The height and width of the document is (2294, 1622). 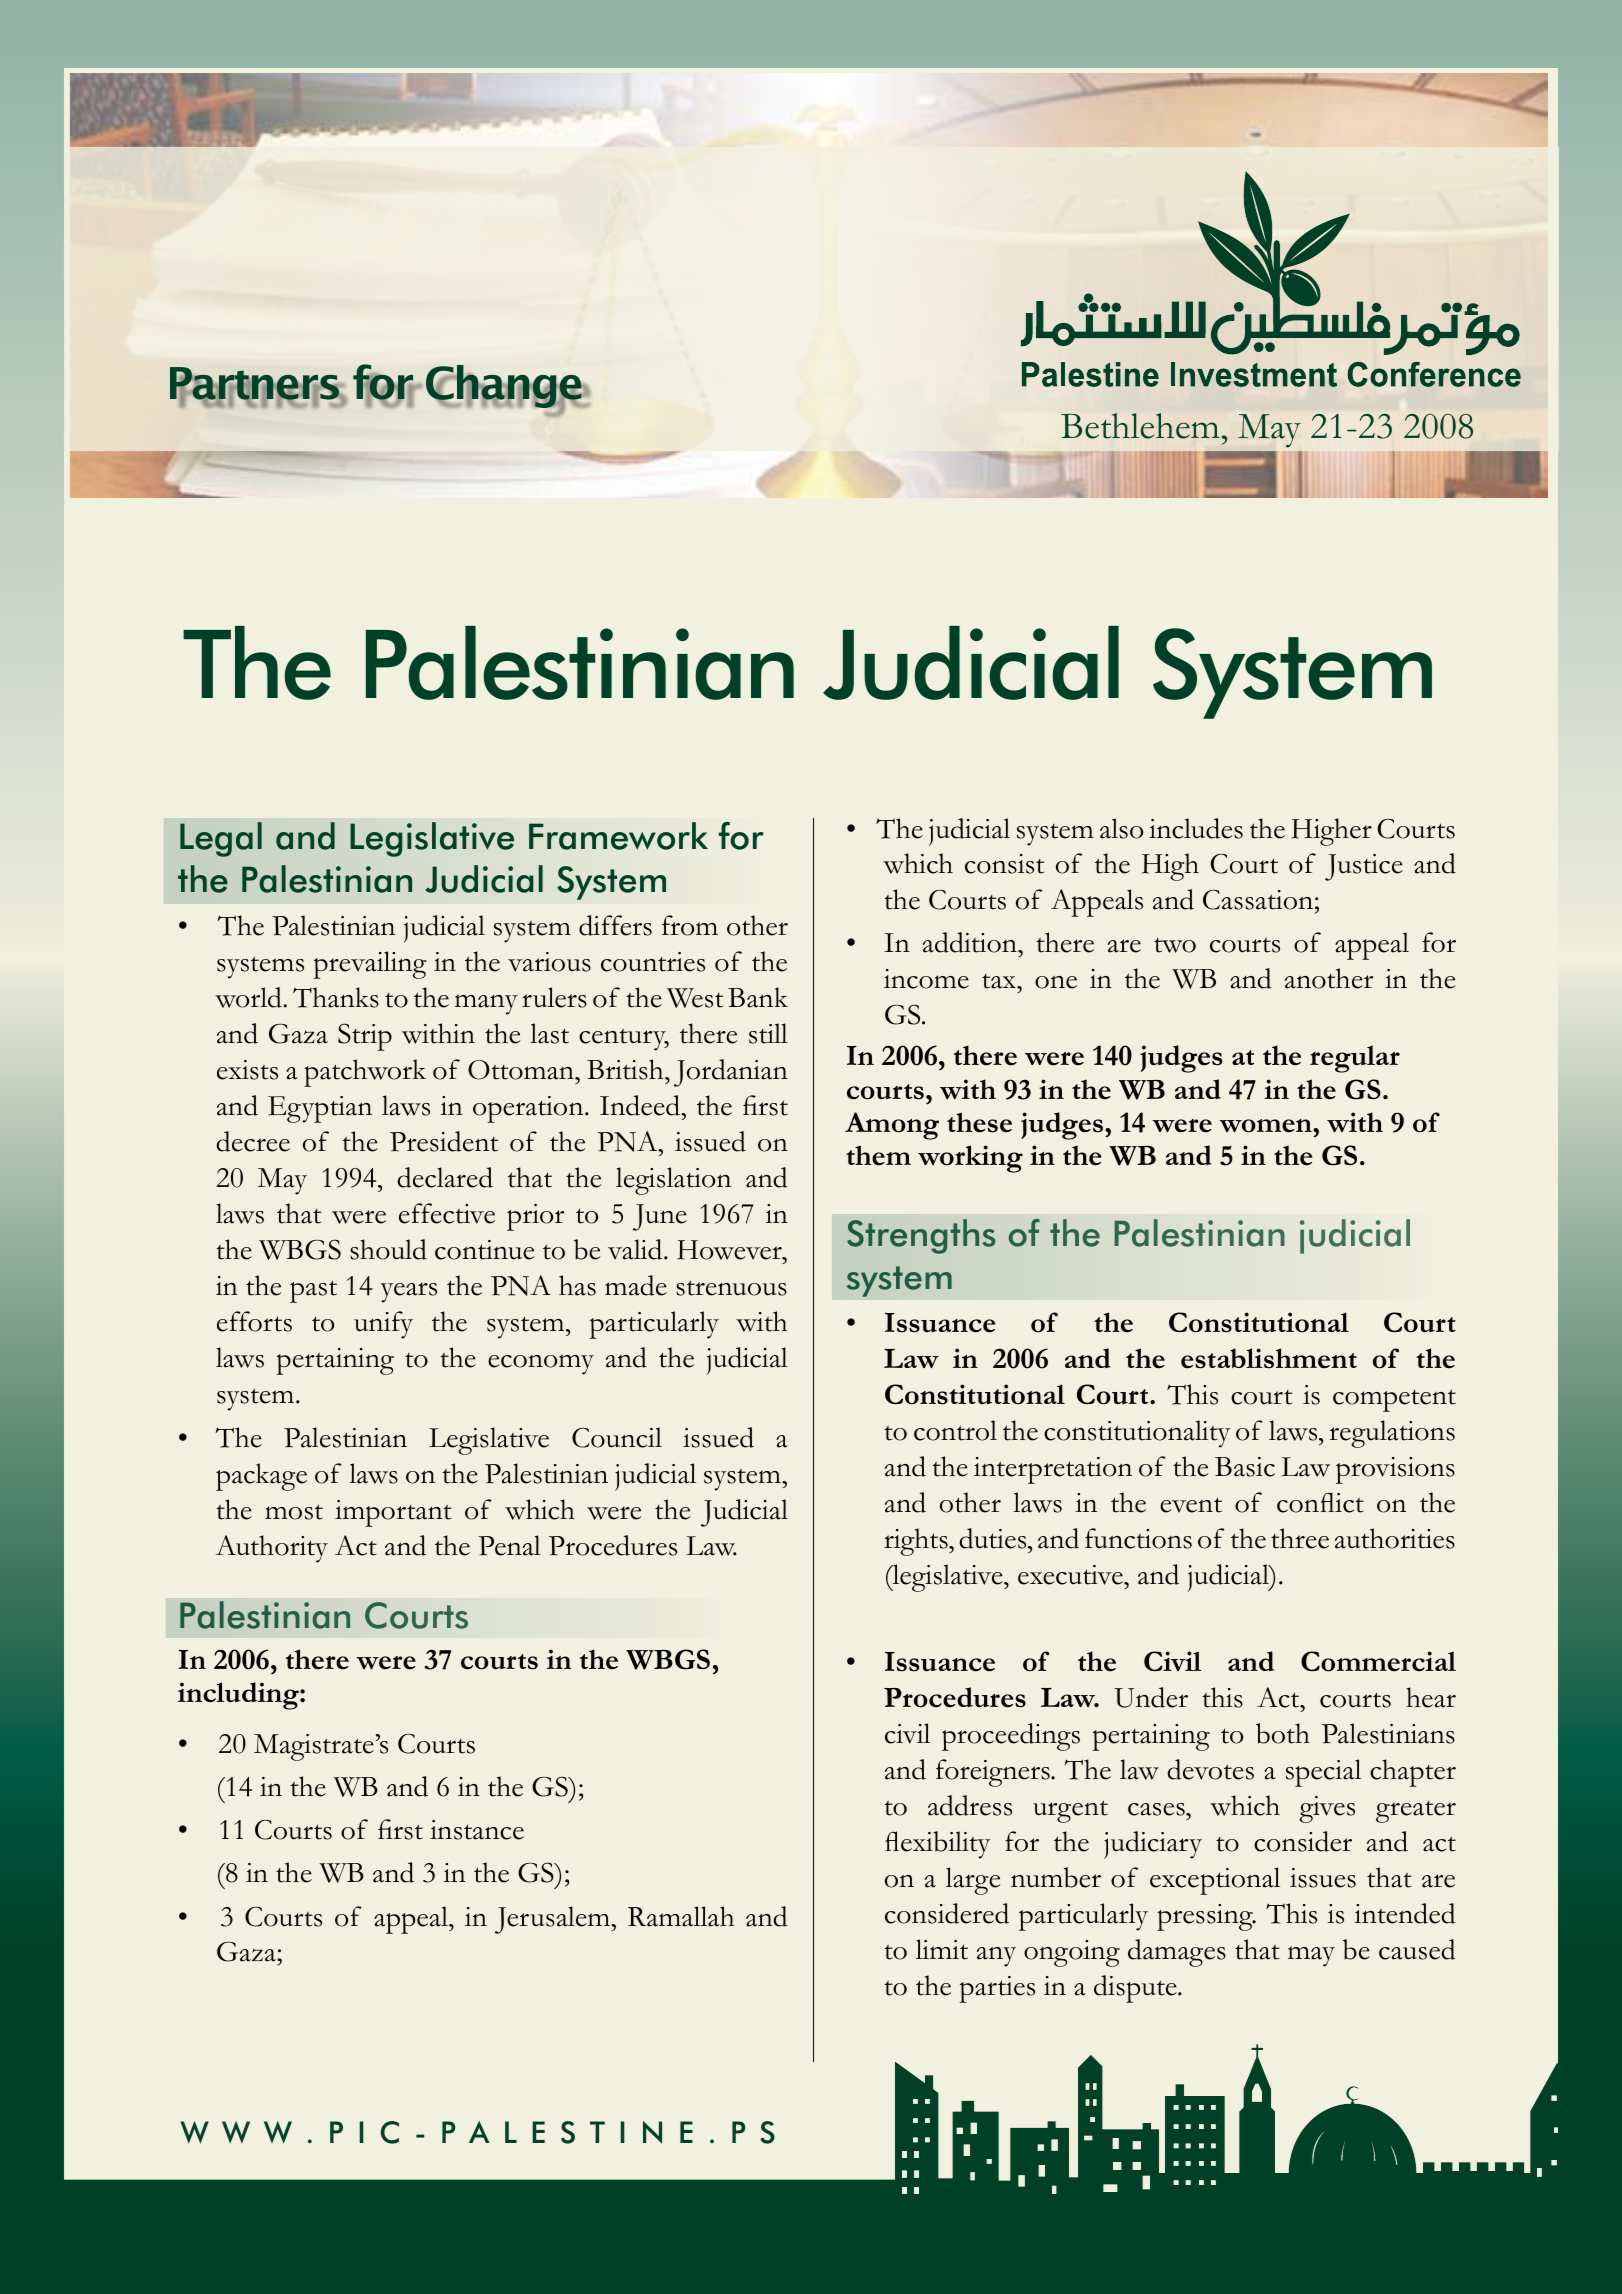 I want to click on two, so click(x=1175, y=945).
